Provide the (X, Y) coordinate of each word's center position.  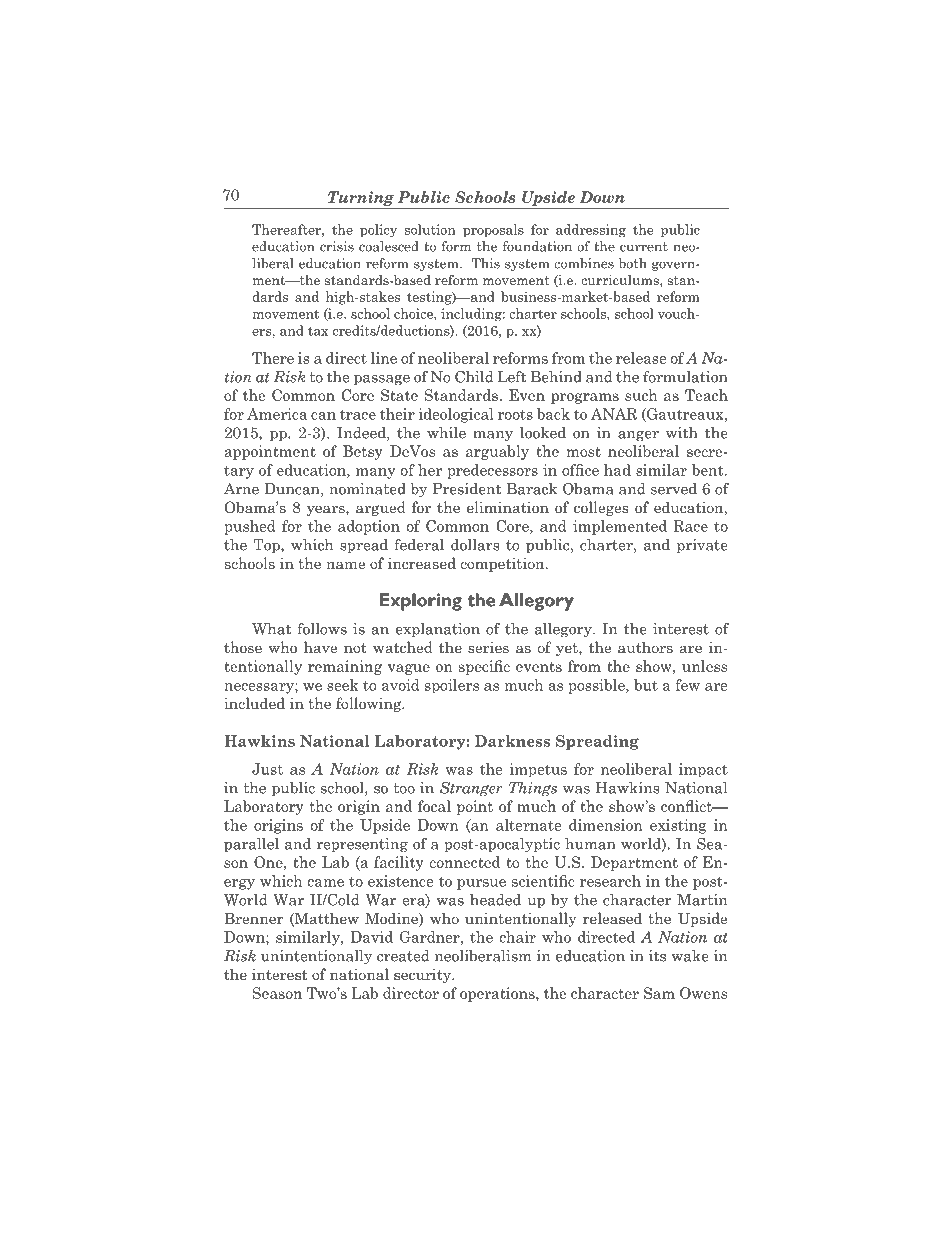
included (254, 703)
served (674, 489)
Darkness (512, 741)
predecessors (492, 471)
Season (277, 993)
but (646, 685)
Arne (241, 489)
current (644, 247)
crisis (337, 246)
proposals (493, 230)
